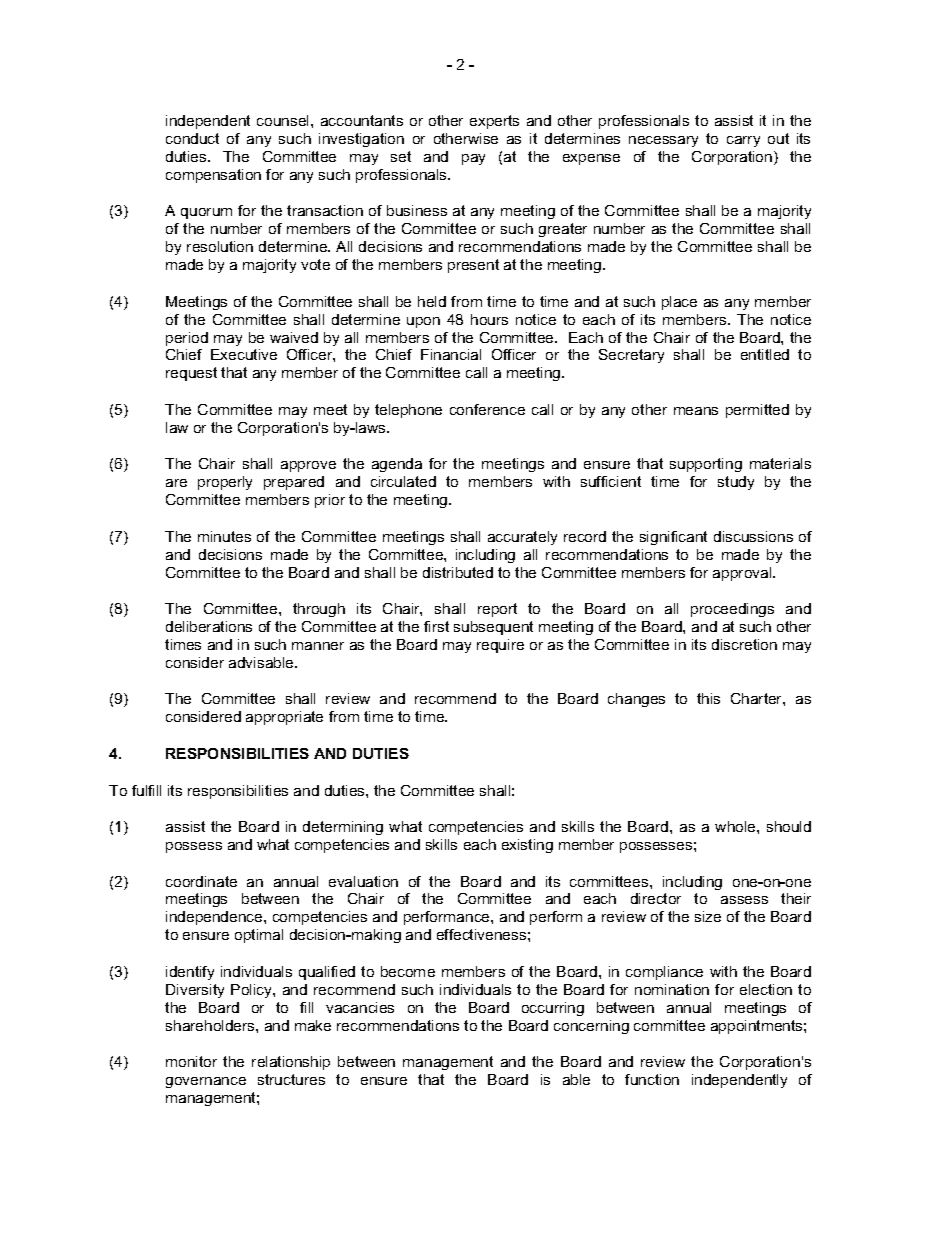 The image size is (952, 1233). What do you see at coordinates (743, 141) in the screenshot?
I see `carry` at bounding box center [743, 141].
